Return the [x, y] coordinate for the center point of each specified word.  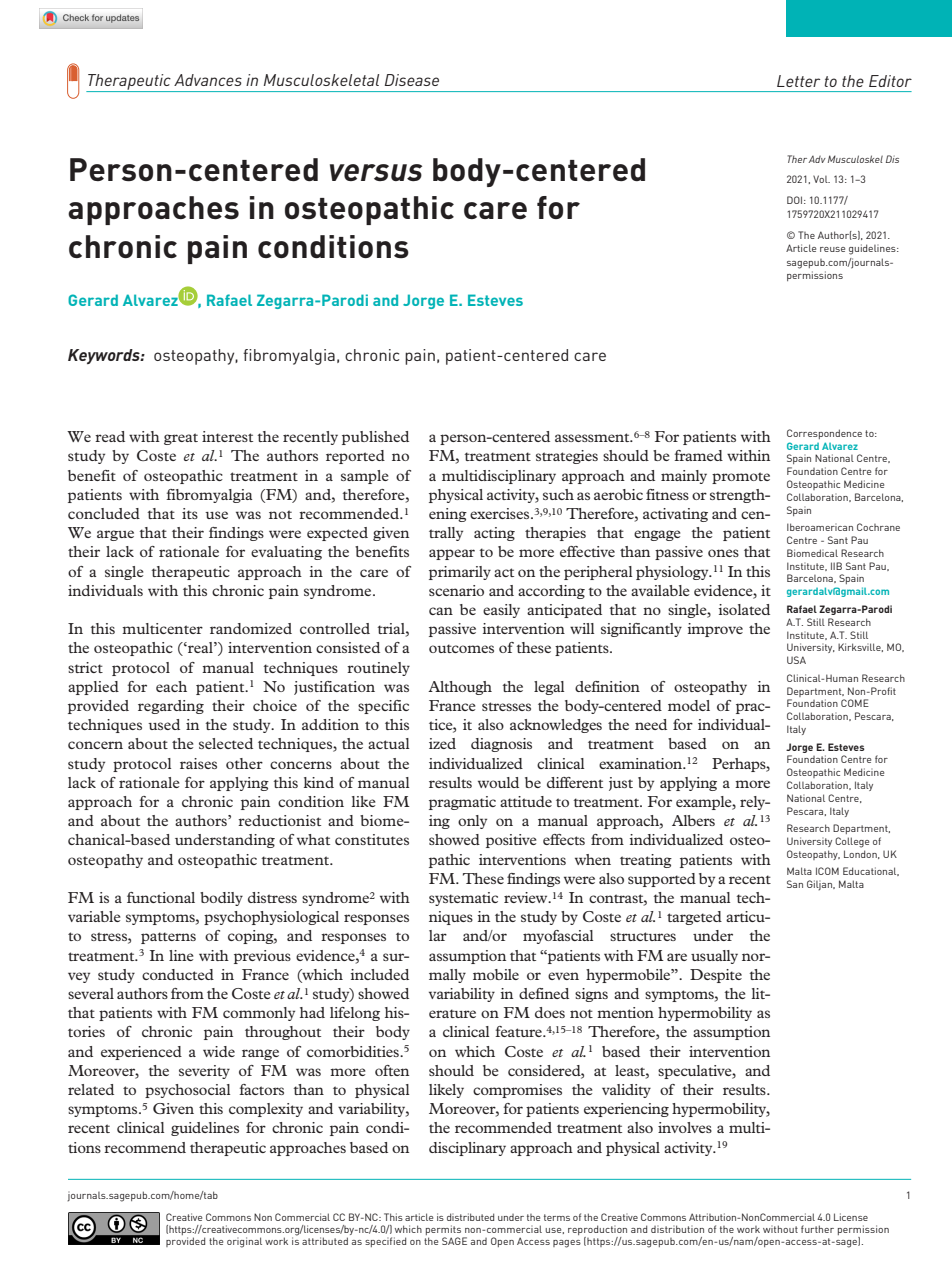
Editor [890, 81]
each [171, 686]
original [244, 1242]
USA [796, 660]
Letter [798, 81]
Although [460, 688]
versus [376, 172]
